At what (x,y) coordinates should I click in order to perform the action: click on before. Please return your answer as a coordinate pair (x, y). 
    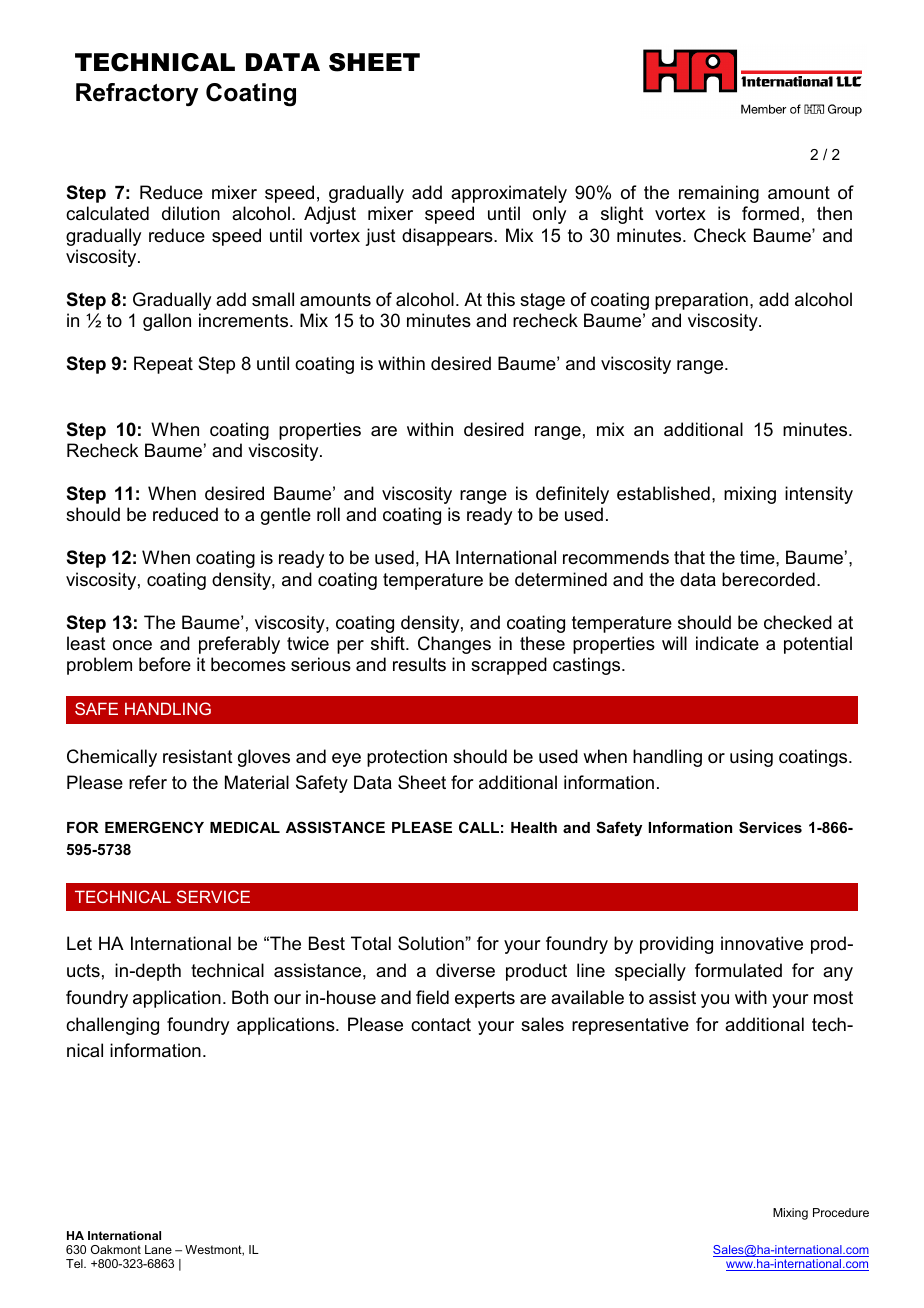
    Looking at the image, I should click on (165, 664).
